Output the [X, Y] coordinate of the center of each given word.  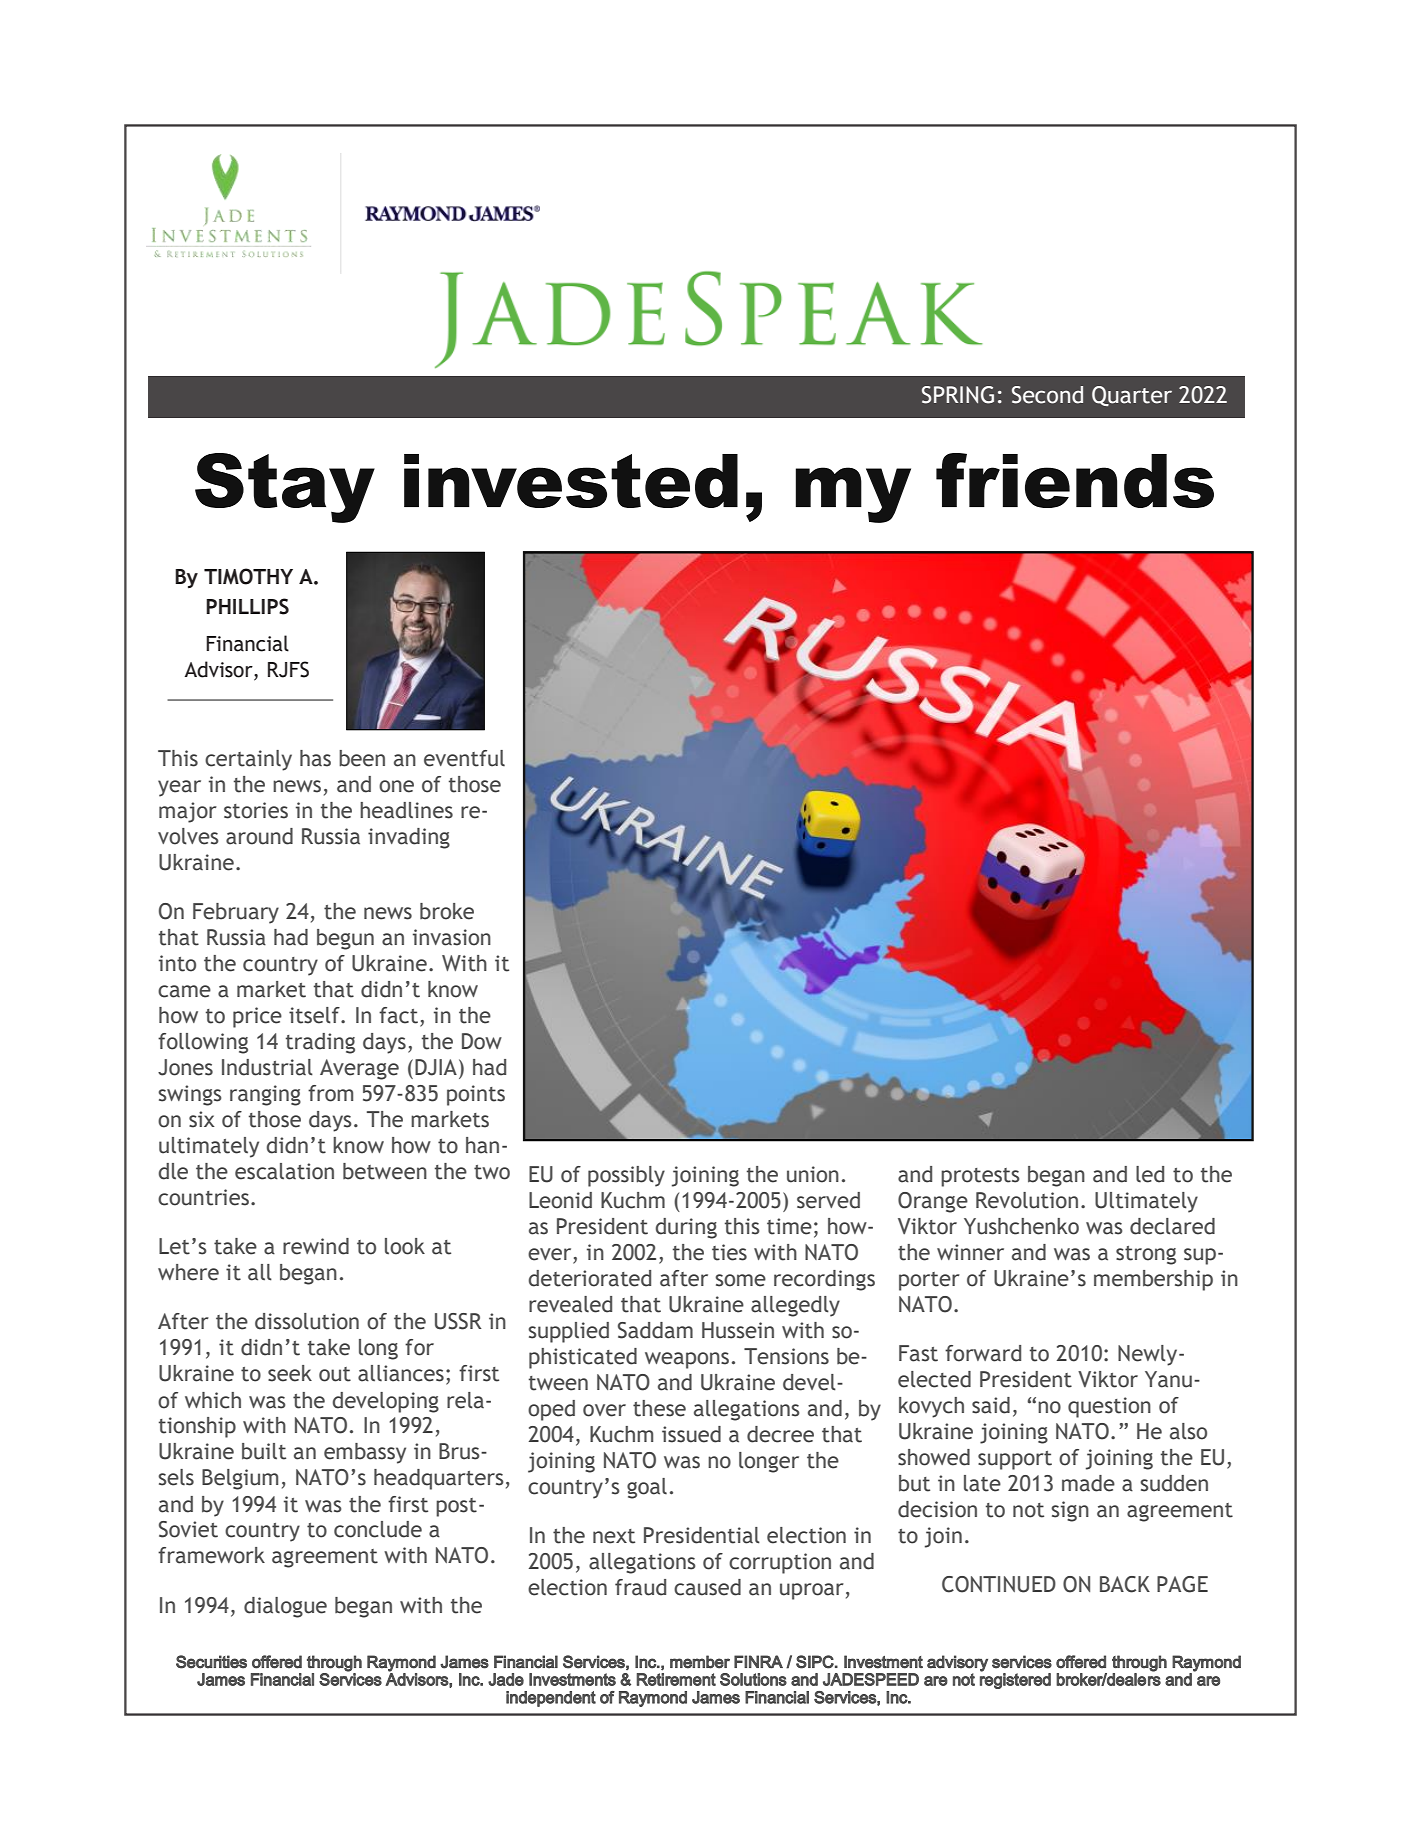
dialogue [285, 1607]
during [686, 1228]
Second [1047, 395]
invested [571, 481]
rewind [316, 1246]
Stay [285, 488]
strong [1146, 1255]
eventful [464, 758]
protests [980, 1177]
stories [256, 810]
